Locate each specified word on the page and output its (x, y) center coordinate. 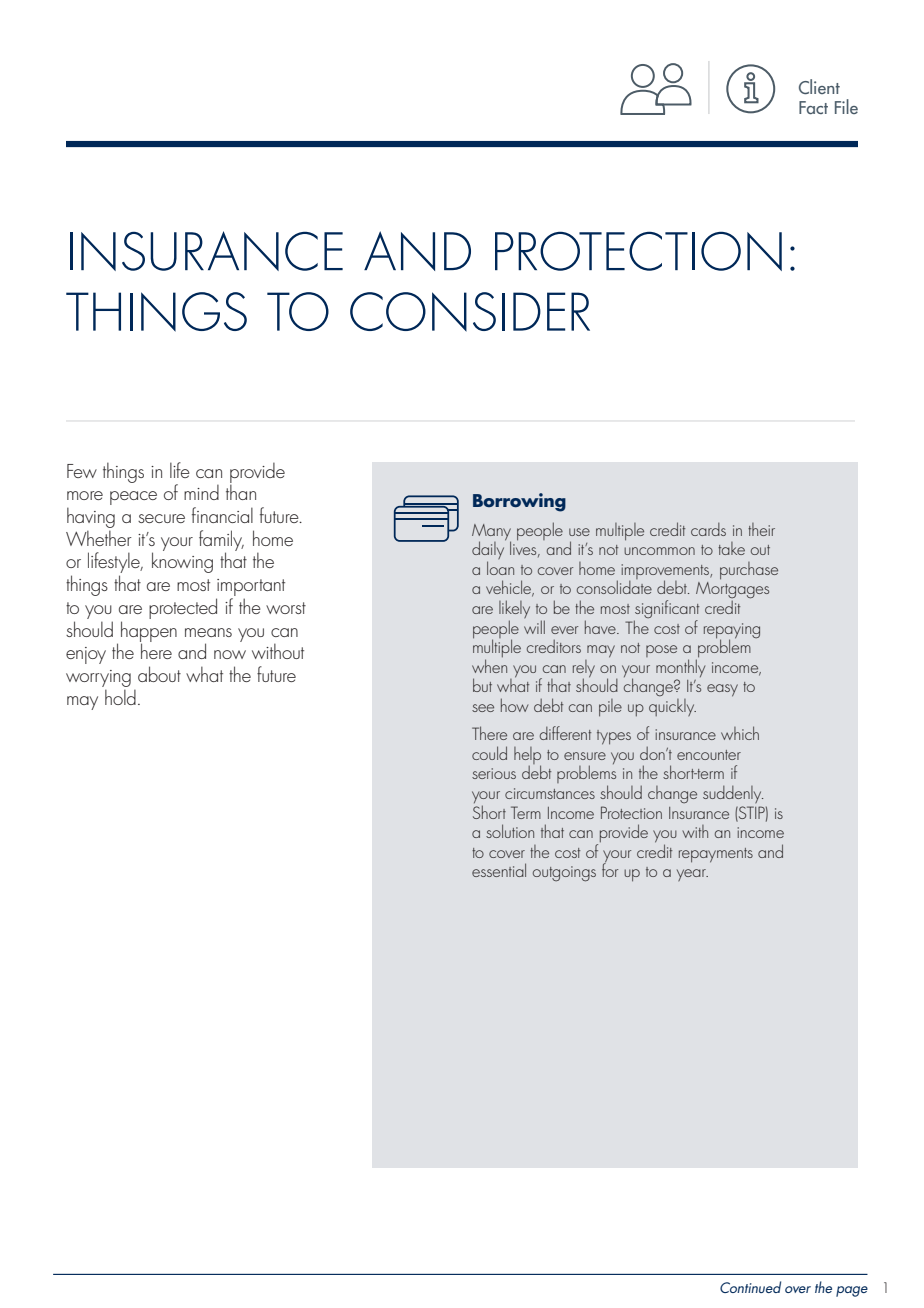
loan (500, 568)
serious (494, 773)
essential (499, 870)
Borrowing (519, 502)
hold (120, 697)
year (692, 875)
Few (82, 471)
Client (819, 86)
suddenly (733, 794)
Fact (813, 107)
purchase (749, 571)
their (761, 529)
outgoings (564, 874)
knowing (182, 562)
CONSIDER (470, 312)
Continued (750, 1287)
